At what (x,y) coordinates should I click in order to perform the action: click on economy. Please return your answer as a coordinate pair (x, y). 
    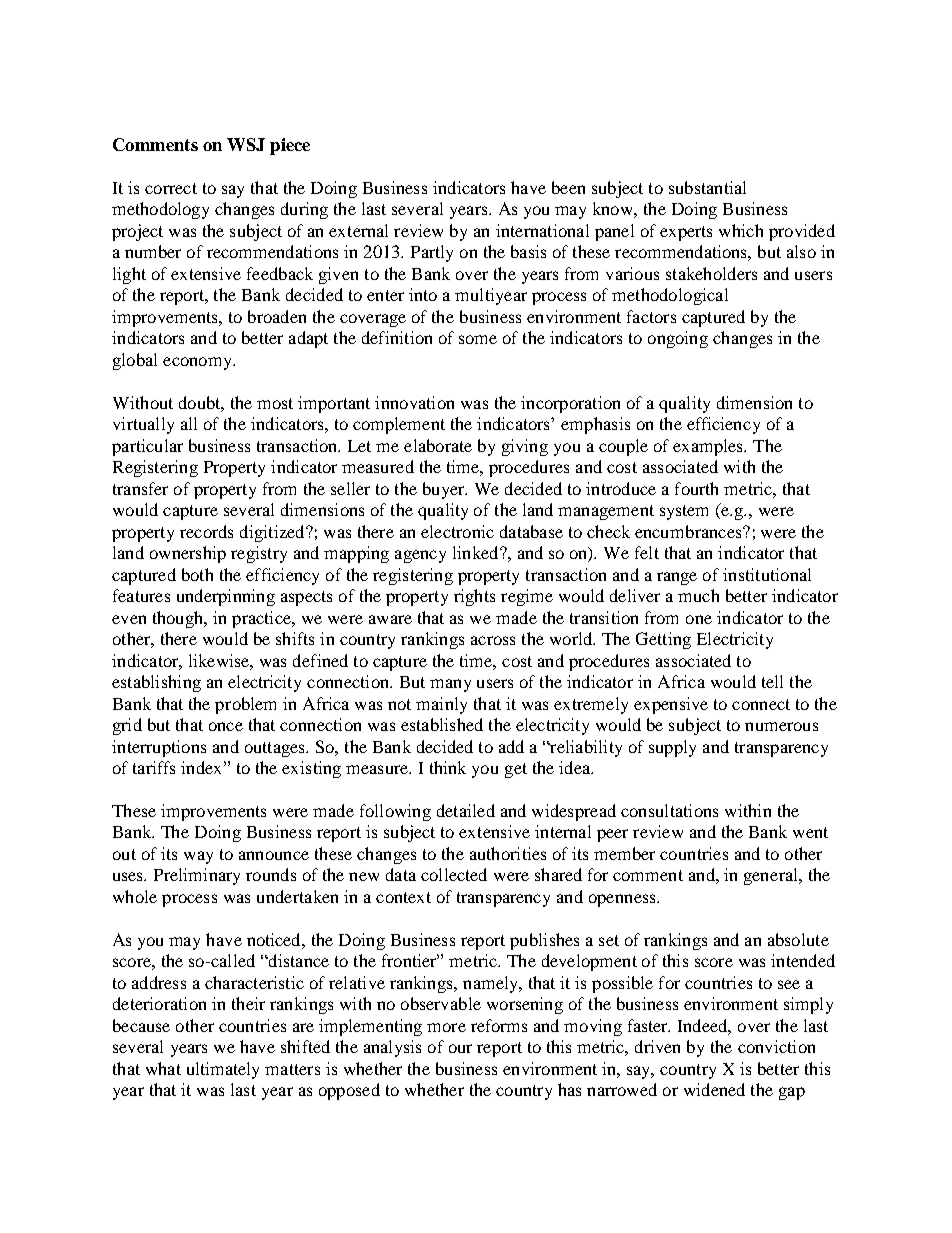
    Looking at the image, I should click on (198, 363).
